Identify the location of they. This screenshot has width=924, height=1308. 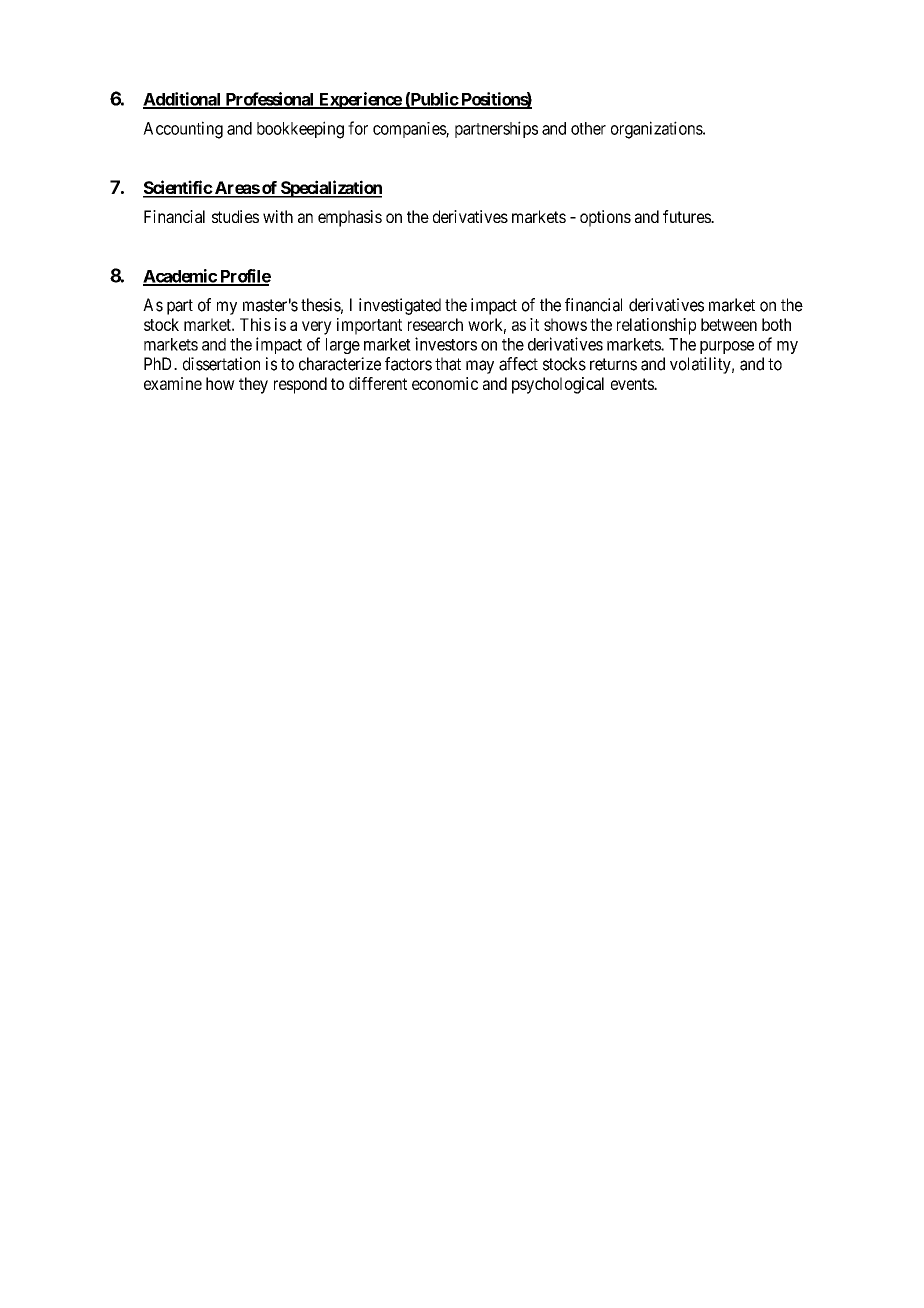
(253, 385).
